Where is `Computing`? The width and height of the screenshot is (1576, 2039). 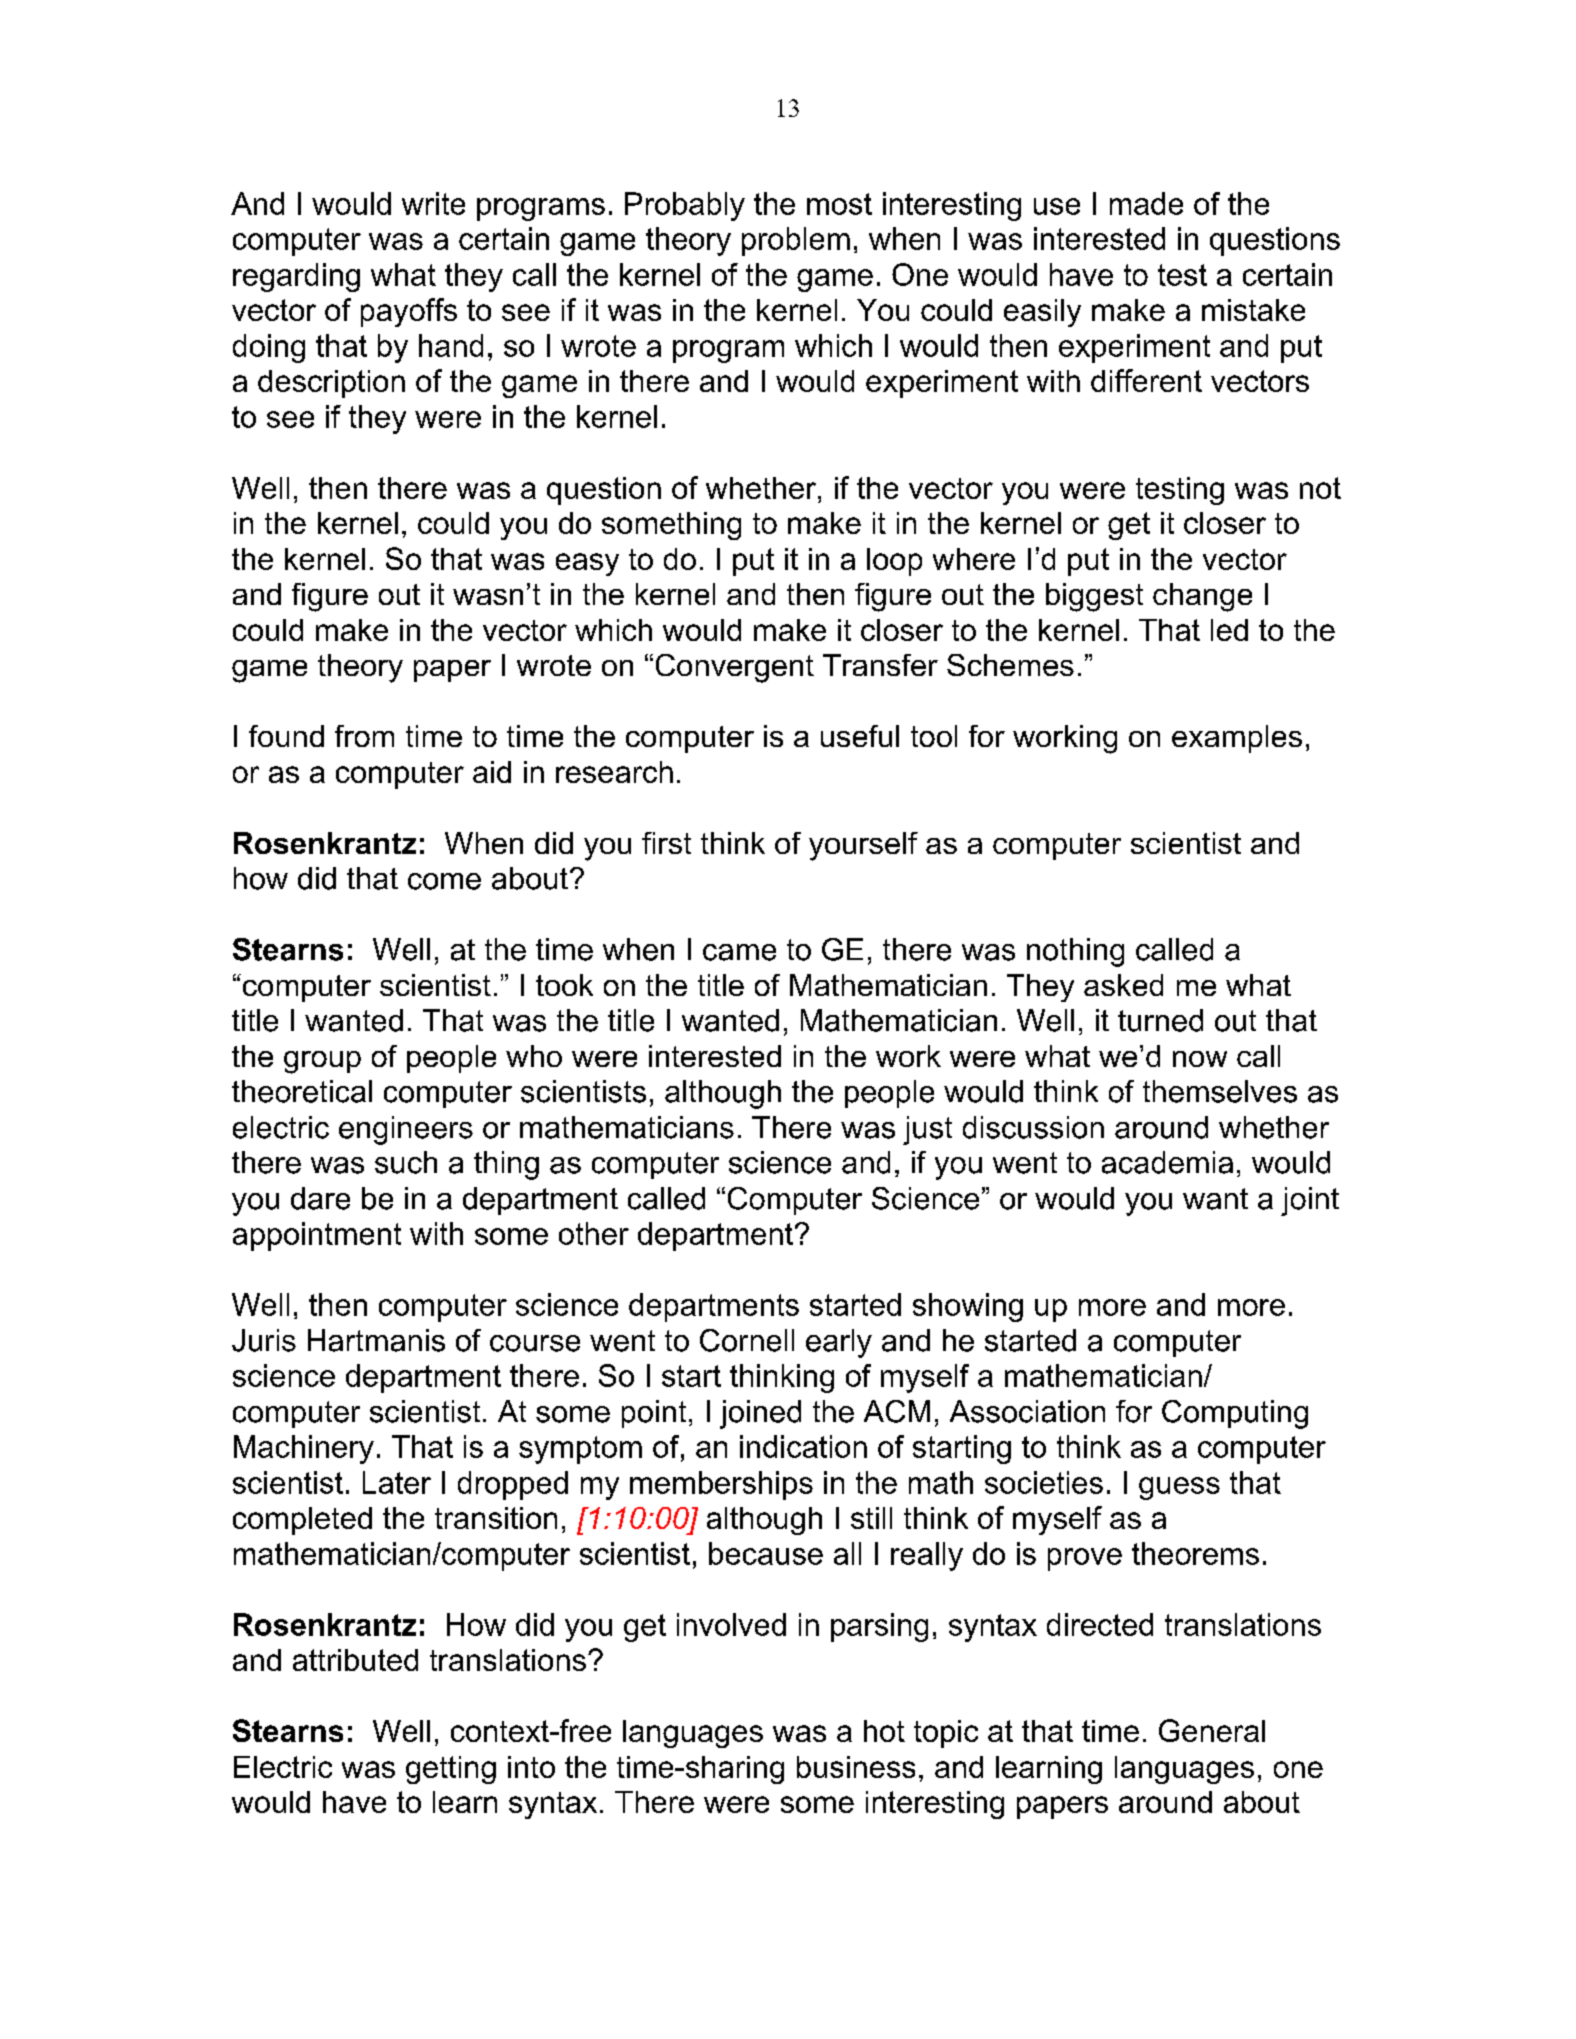
Computing is located at coordinates (1235, 1414).
